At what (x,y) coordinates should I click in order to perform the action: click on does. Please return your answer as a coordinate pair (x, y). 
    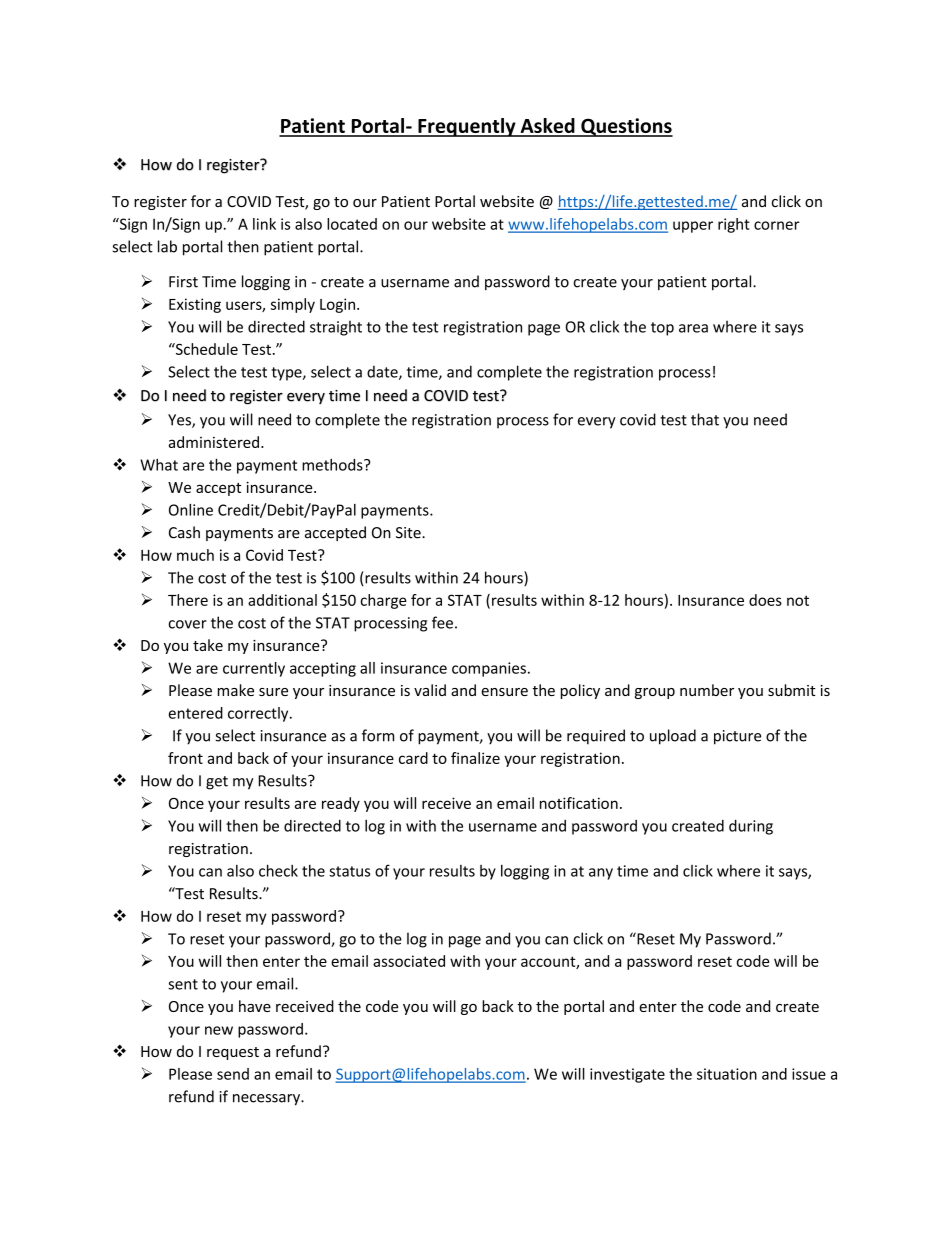
    Looking at the image, I should click on (765, 600).
